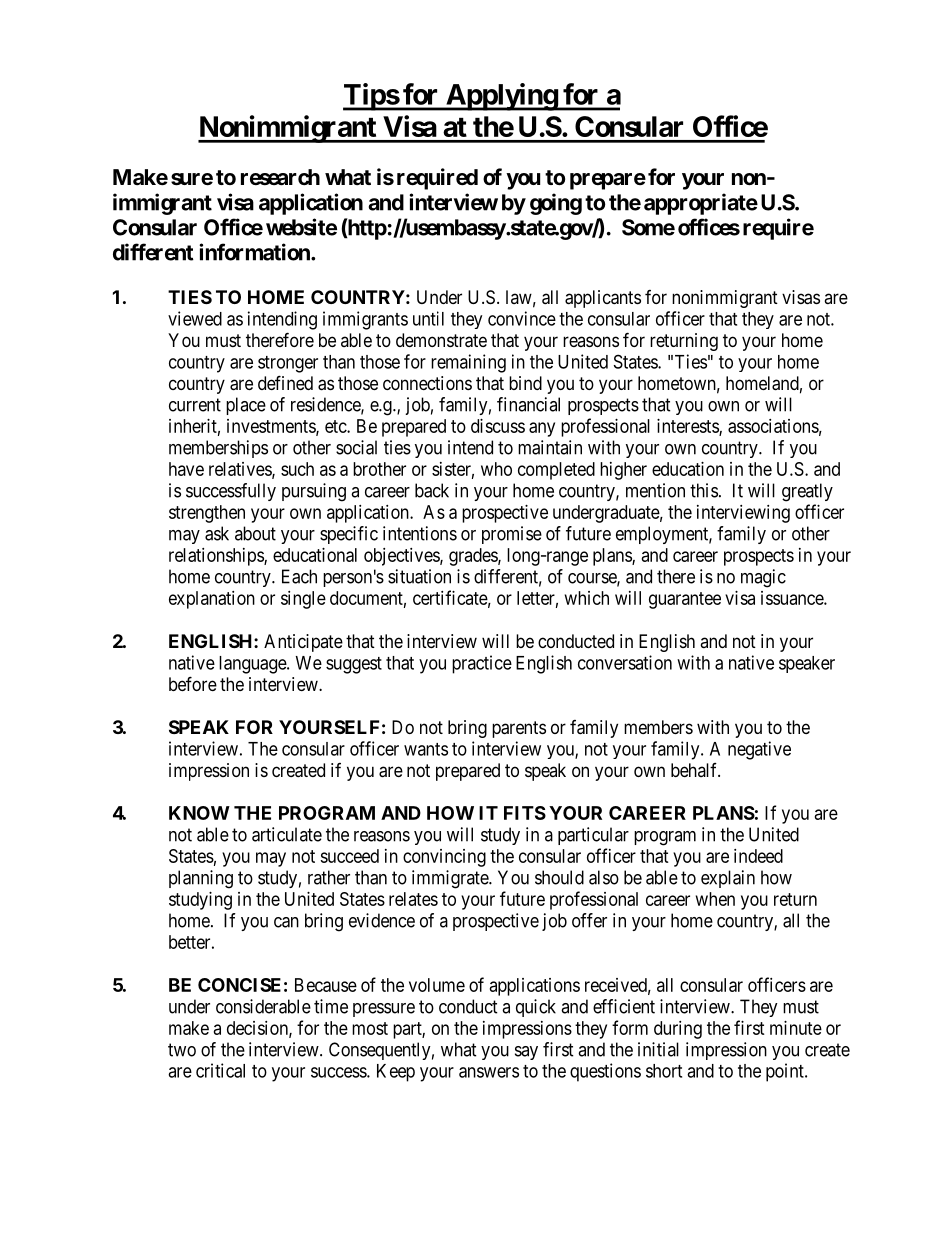 Image resolution: width=952 pixels, height=1233 pixels. Describe the element at coordinates (482, 664) in the screenshot. I see `practice` at that location.
